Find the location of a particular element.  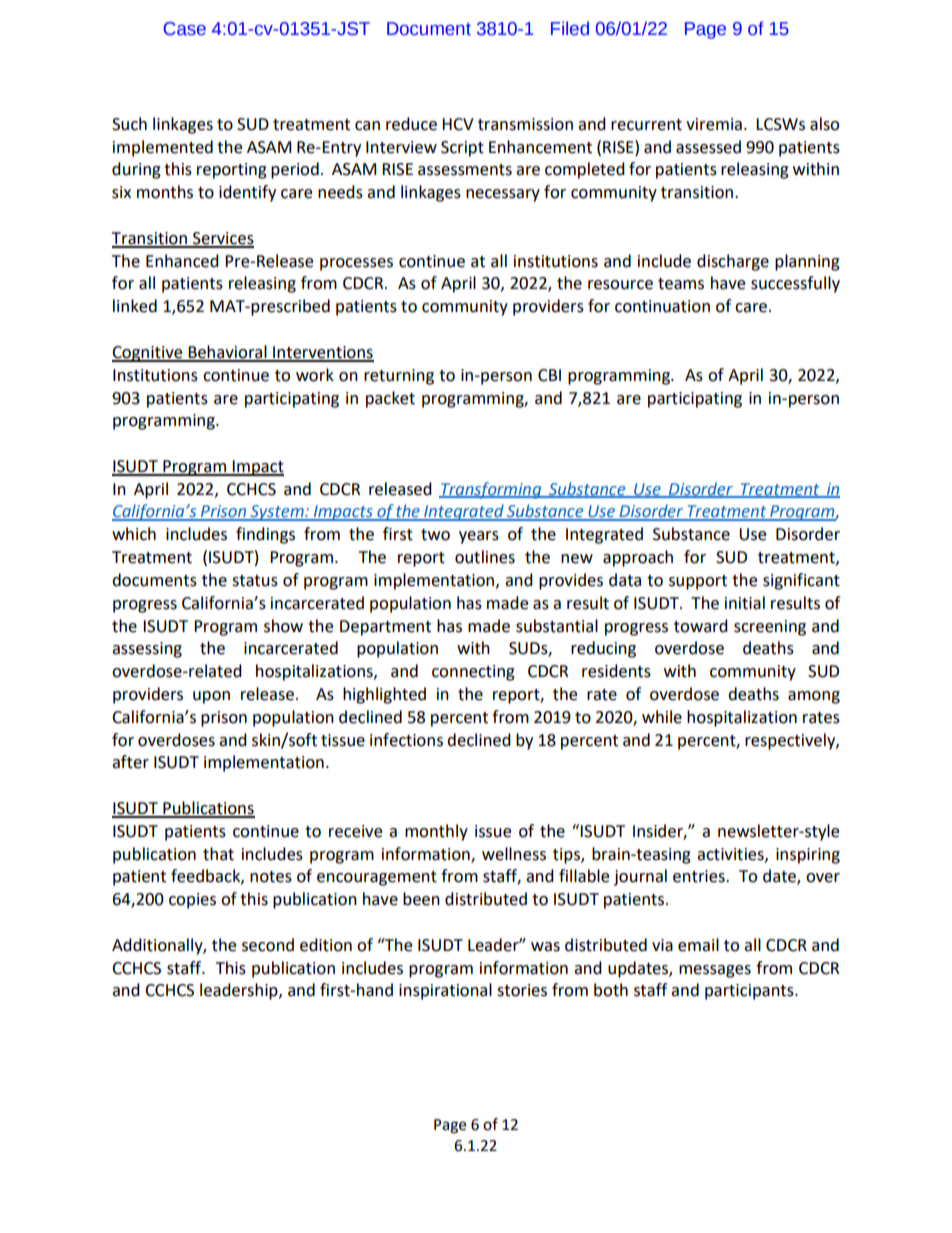

Behavioral is located at coordinates (228, 353).
